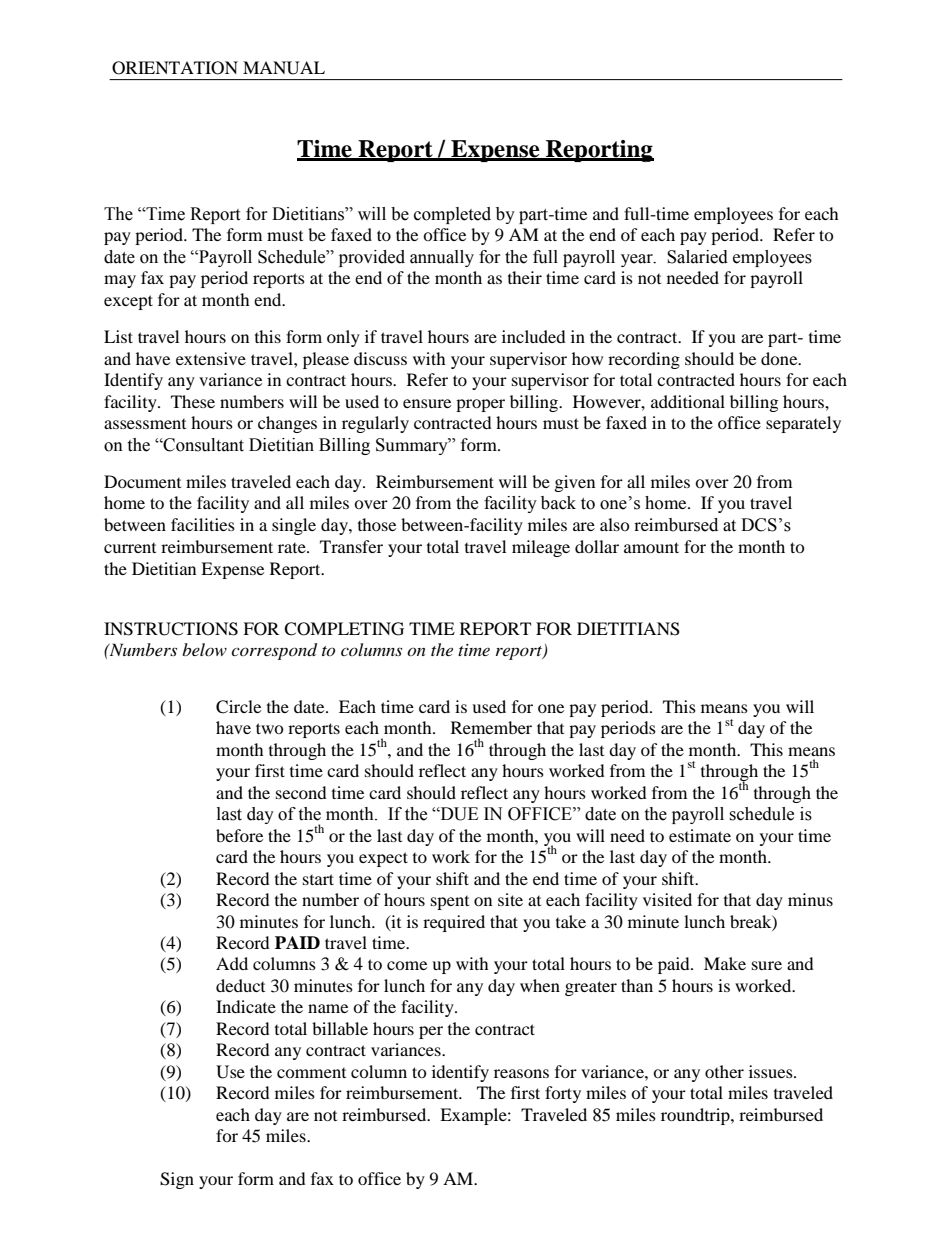 The width and height of the document is (952, 1233). Describe the element at coordinates (480, 405) in the document. I see `proper` at that location.
